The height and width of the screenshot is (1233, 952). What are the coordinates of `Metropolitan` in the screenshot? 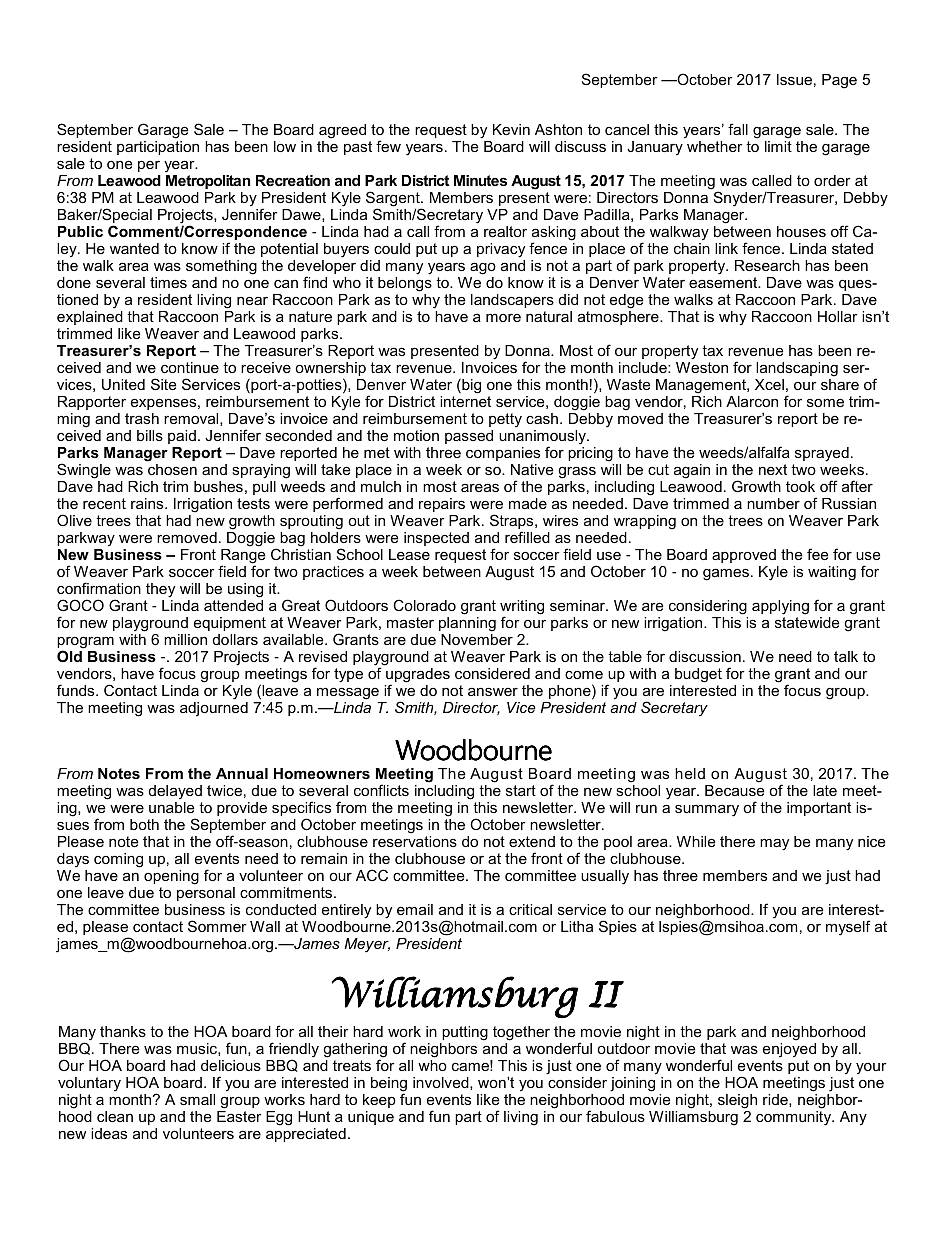 It's located at (208, 182).
